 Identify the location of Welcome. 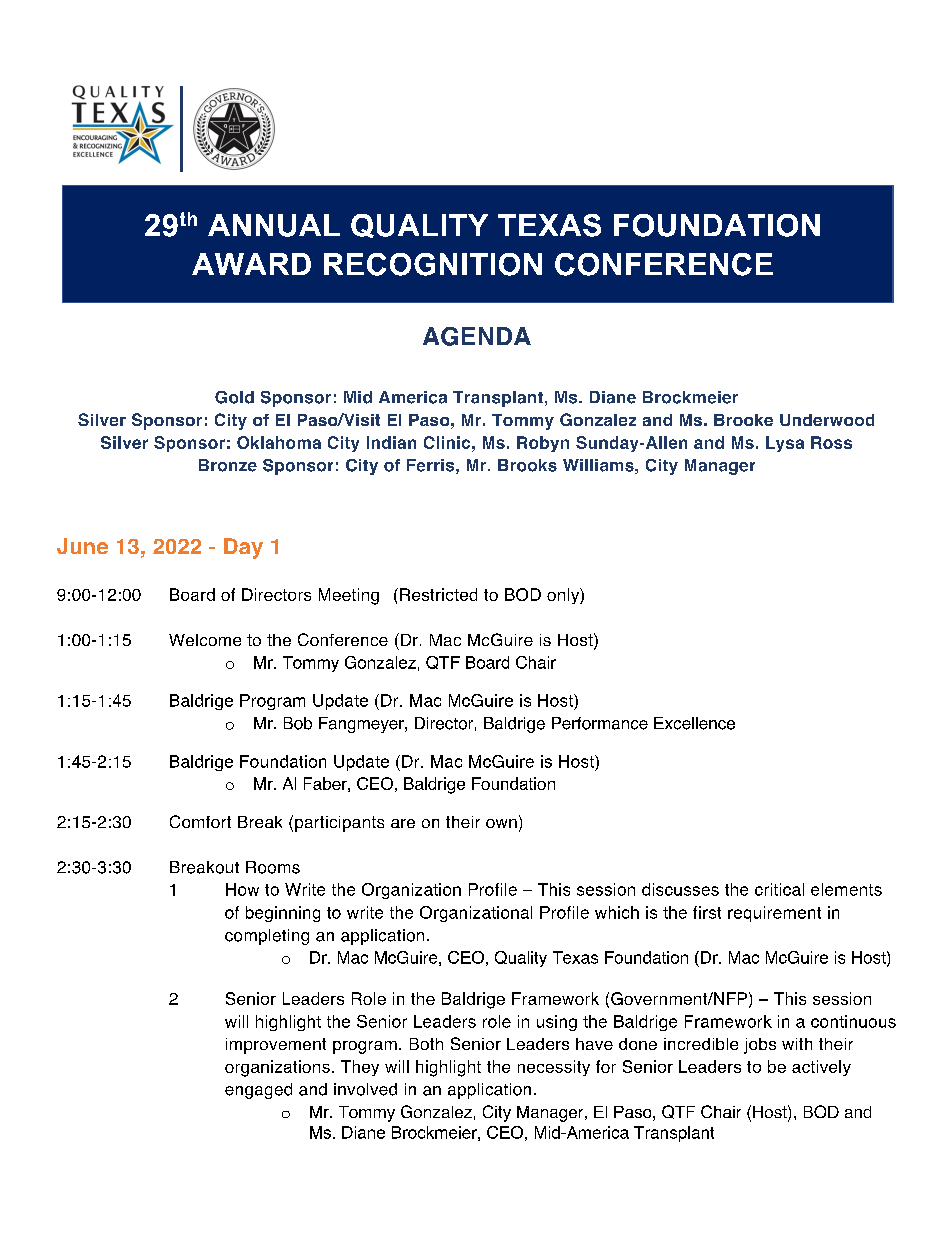
(205, 640).
